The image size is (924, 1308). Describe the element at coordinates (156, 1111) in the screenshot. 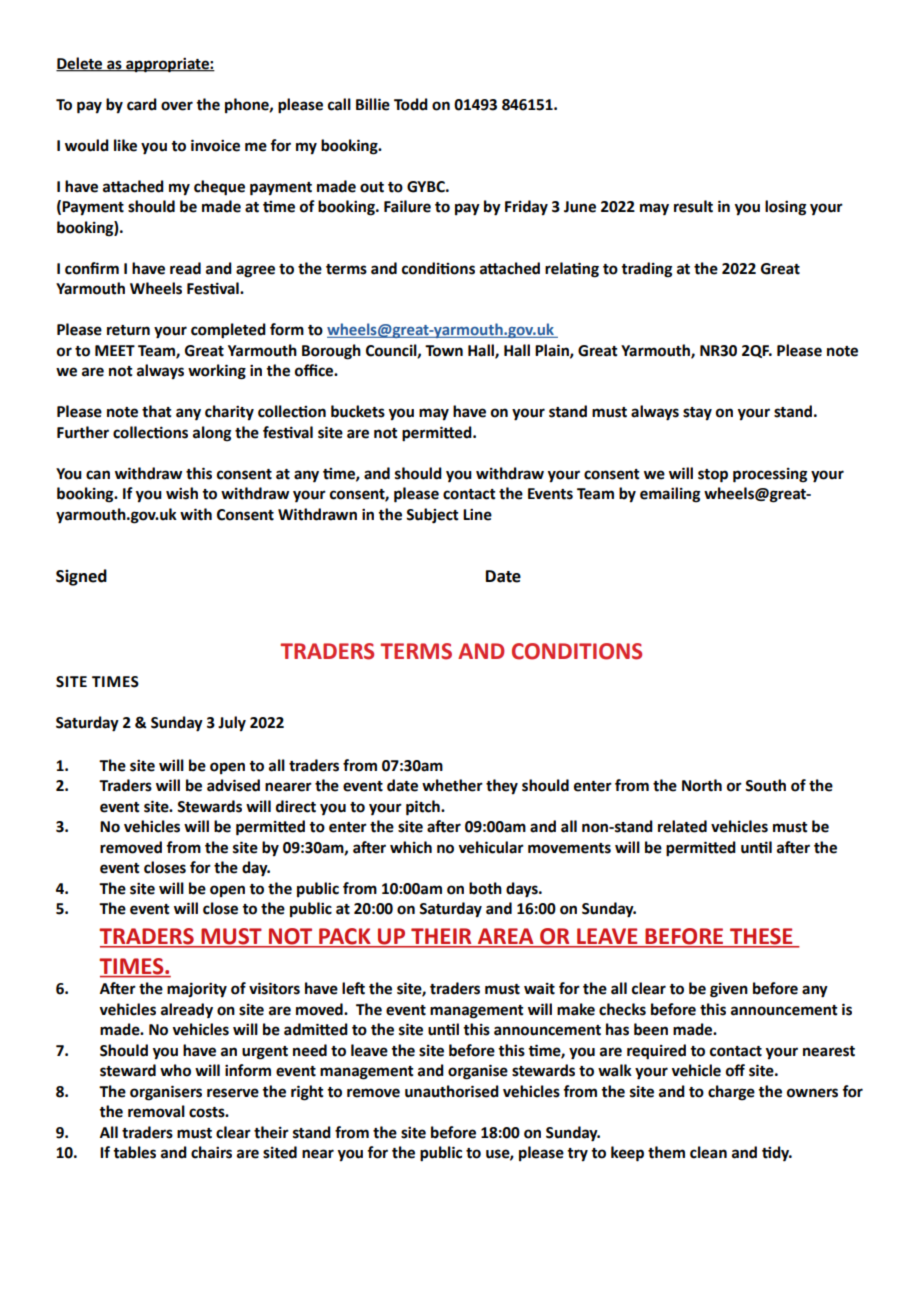

I see `removal` at that location.
